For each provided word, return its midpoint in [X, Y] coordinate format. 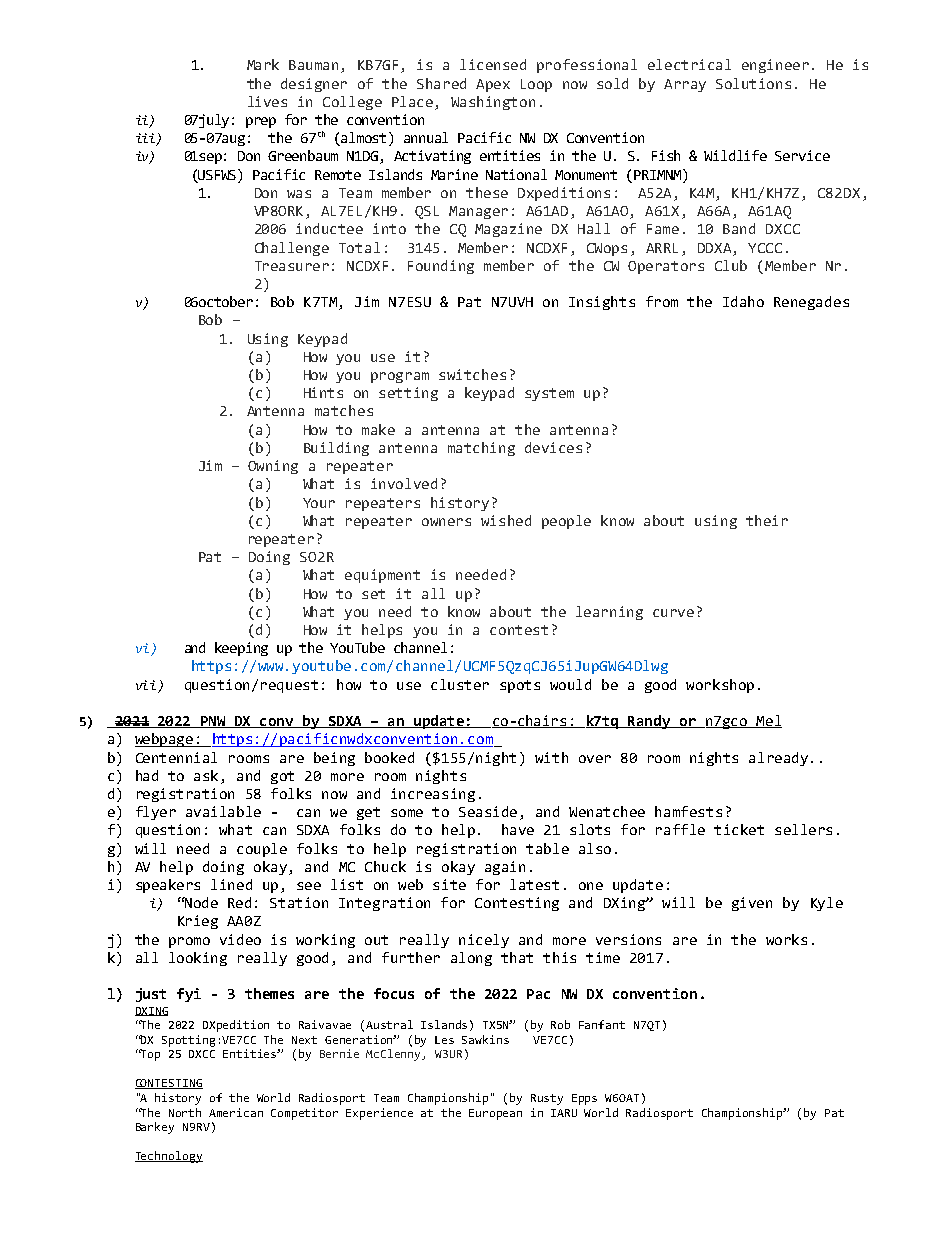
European [495, 1114]
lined [231, 884]
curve [673, 613]
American [236, 1112]
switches [472, 374]
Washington [493, 103]
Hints [323, 392]
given [752, 904]
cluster [460, 684]
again [505, 868]
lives [267, 101]
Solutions [753, 83]
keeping [241, 649]
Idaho [743, 301]
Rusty [547, 1099]
